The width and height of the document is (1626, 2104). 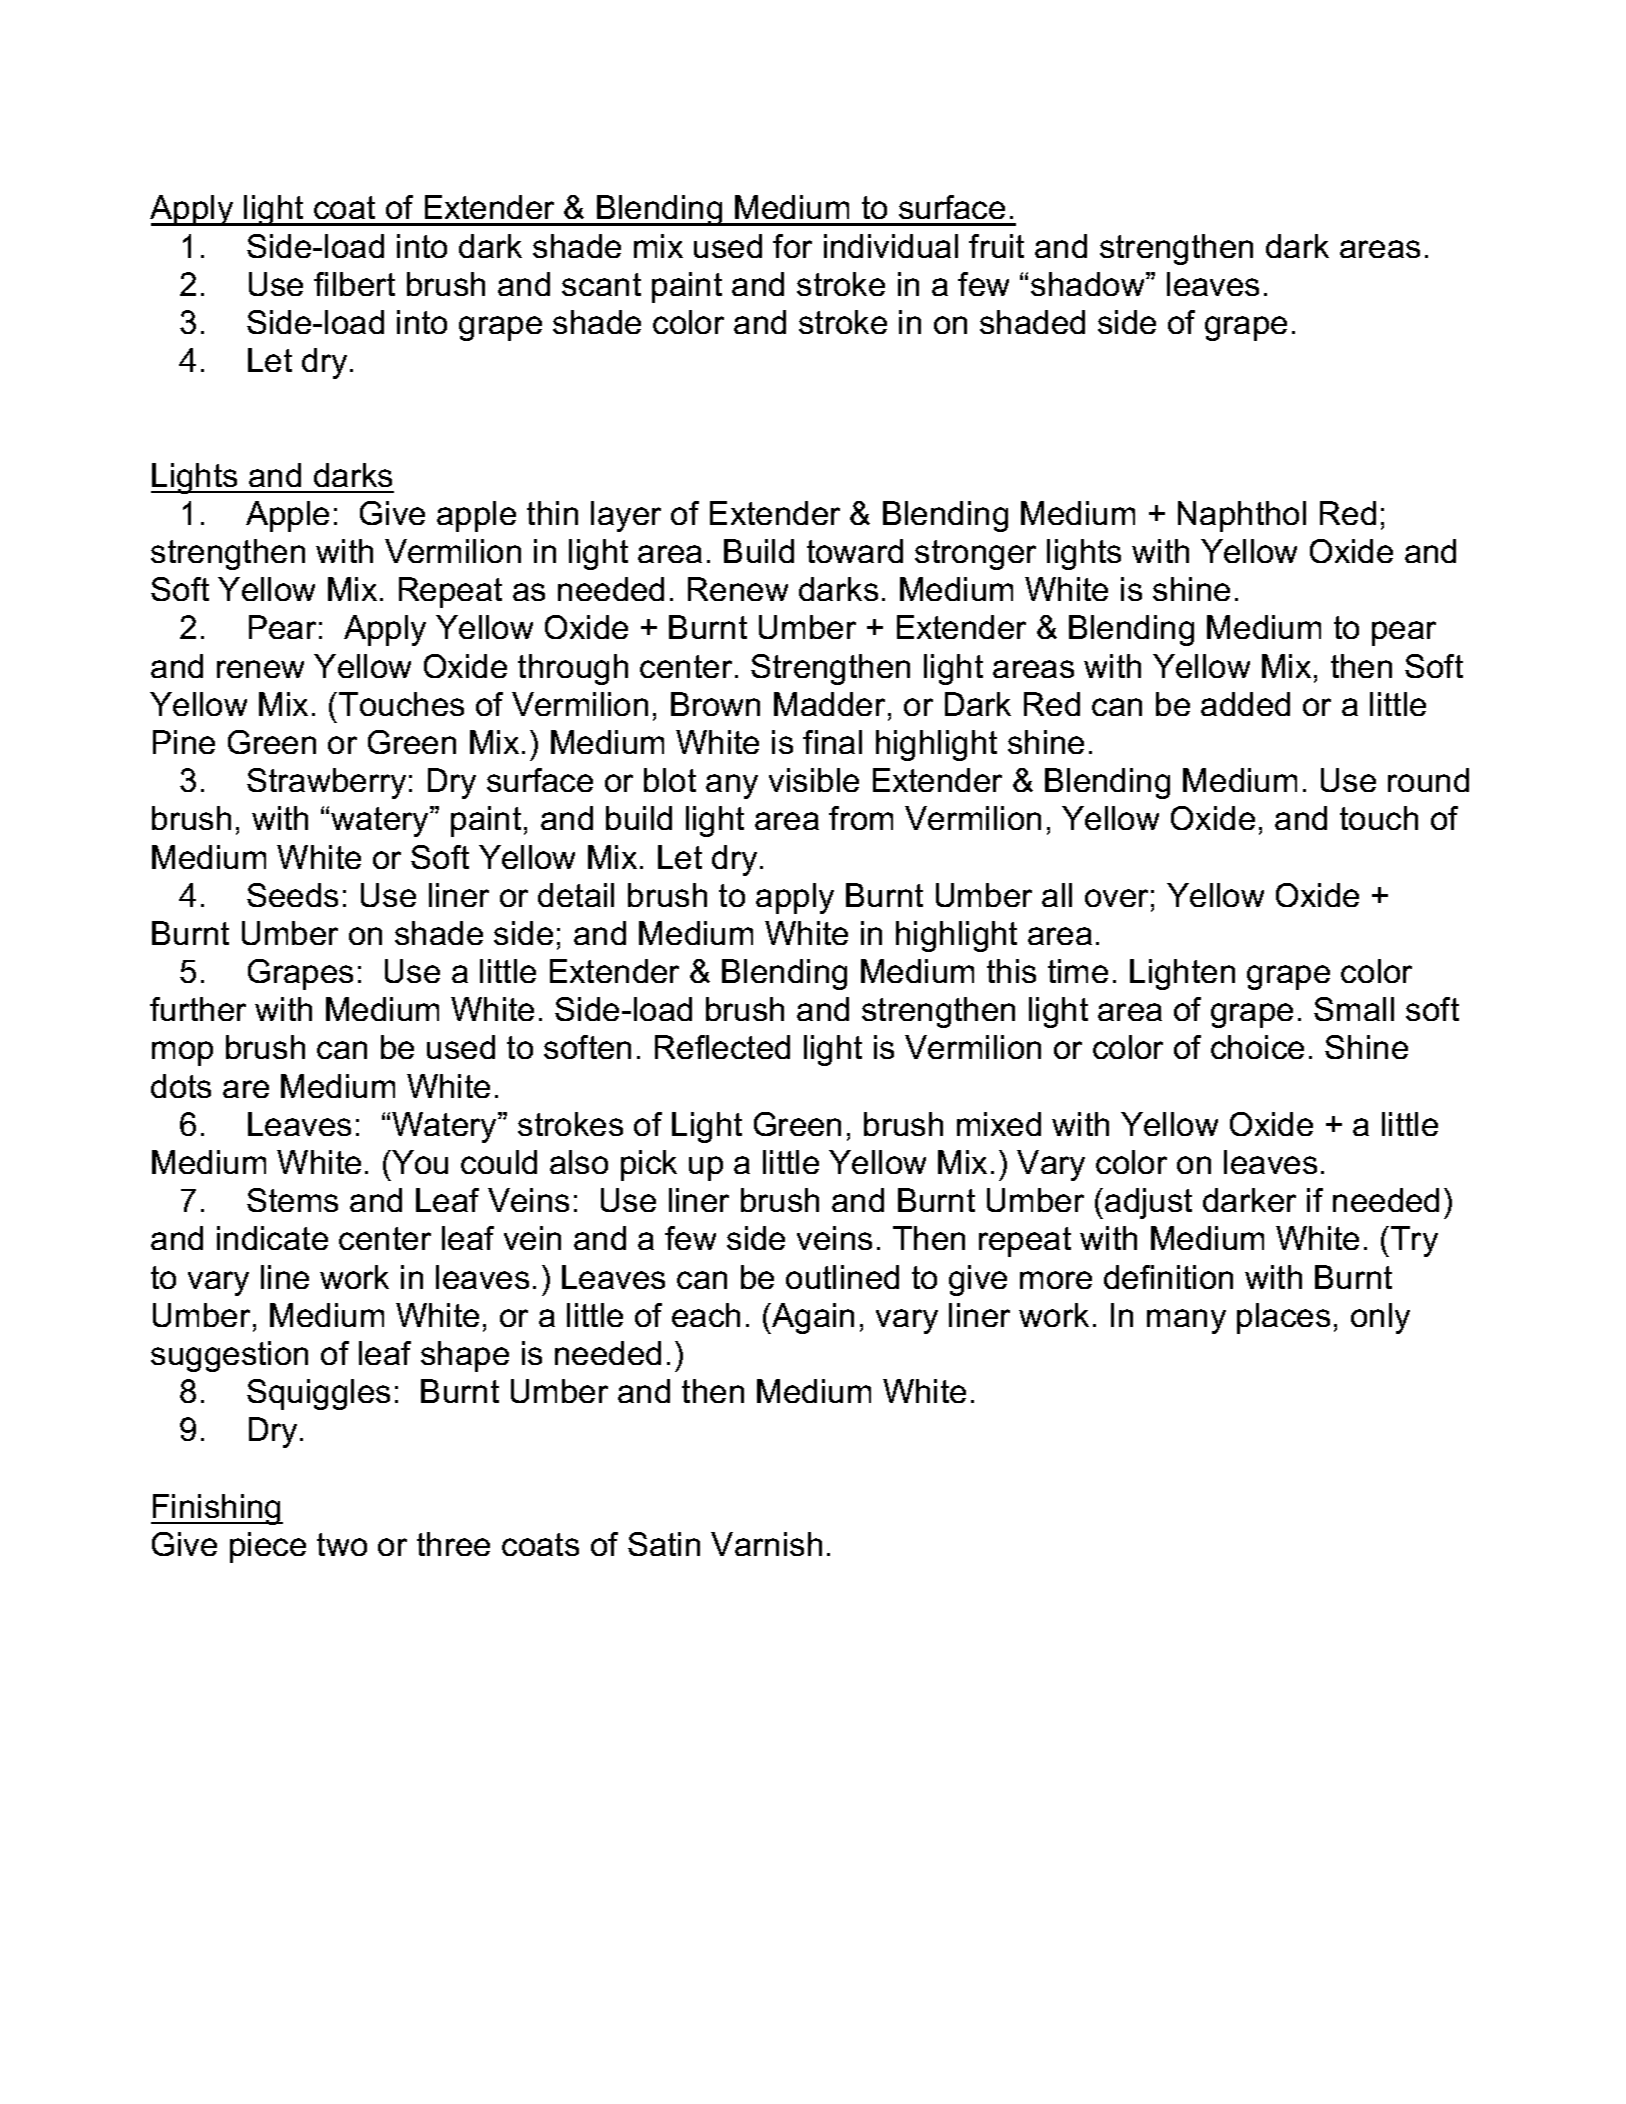 I want to click on places, so click(x=1283, y=1318).
